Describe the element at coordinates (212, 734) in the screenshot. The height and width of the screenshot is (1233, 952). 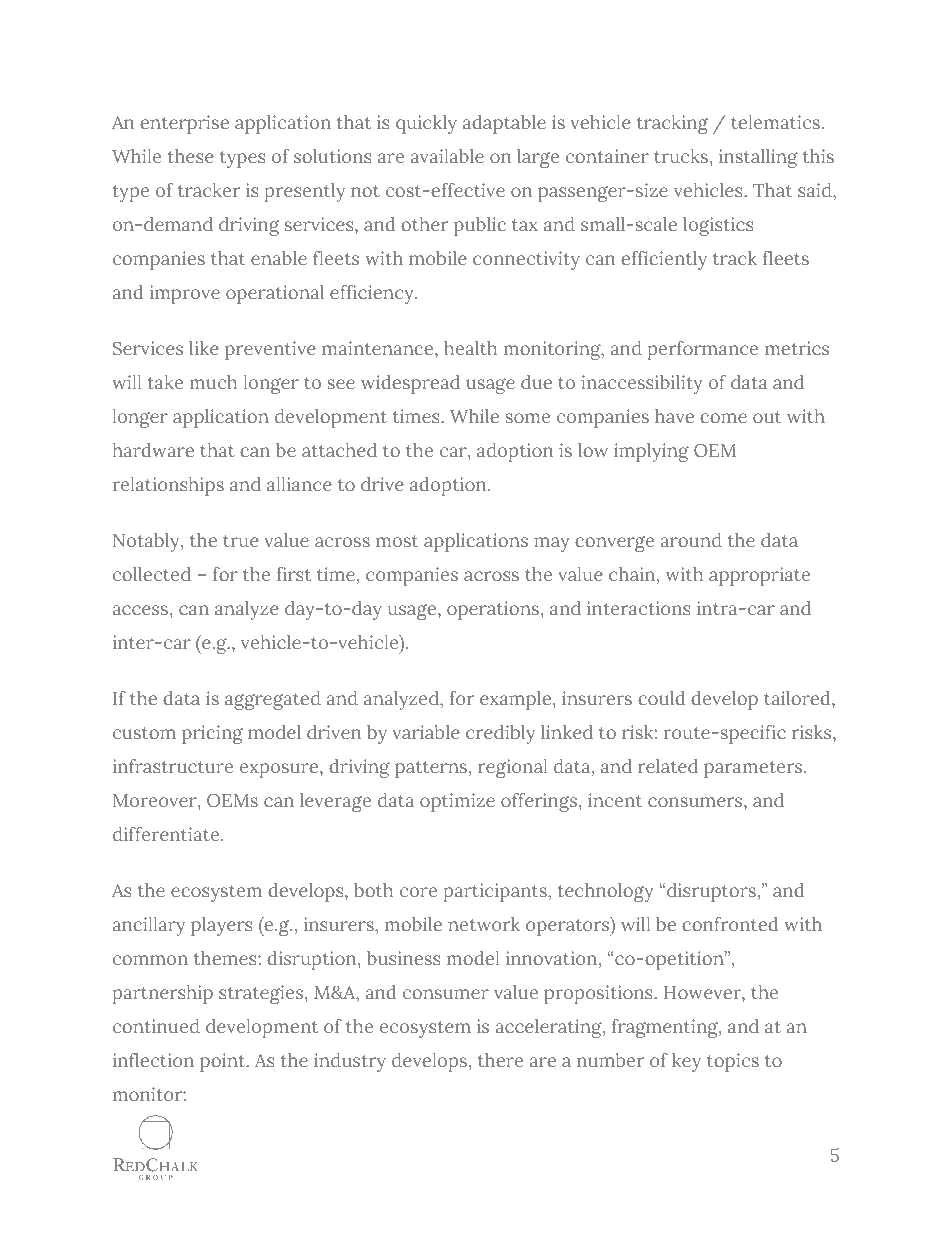
I see `pricing` at that location.
